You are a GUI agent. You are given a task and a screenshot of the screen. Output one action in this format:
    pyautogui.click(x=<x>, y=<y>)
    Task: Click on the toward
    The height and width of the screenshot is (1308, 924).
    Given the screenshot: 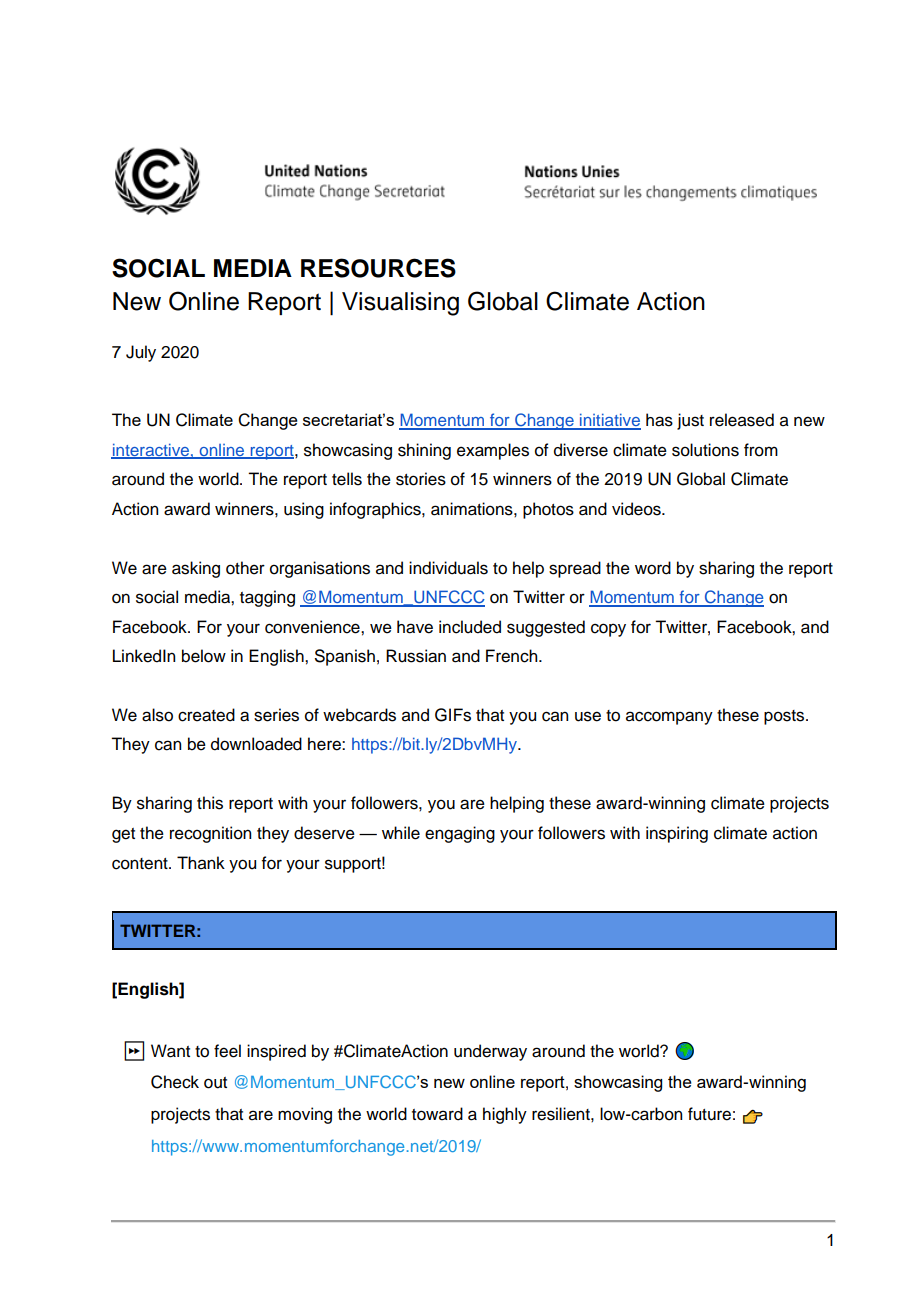 What is the action you would take?
    pyautogui.click(x=437, y=1114)
